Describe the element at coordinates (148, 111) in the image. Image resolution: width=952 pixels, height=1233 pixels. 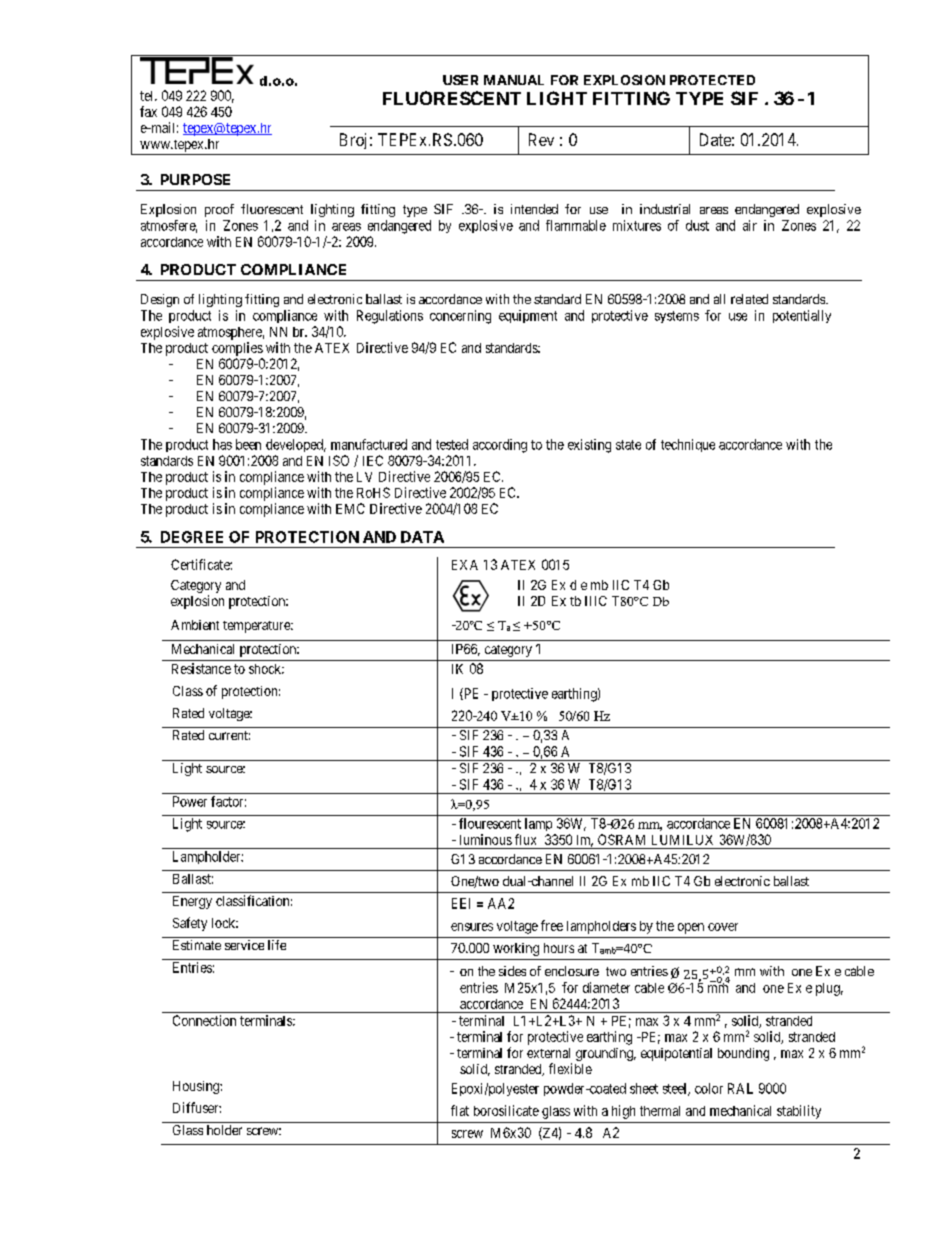
I see `fax` at that location.
